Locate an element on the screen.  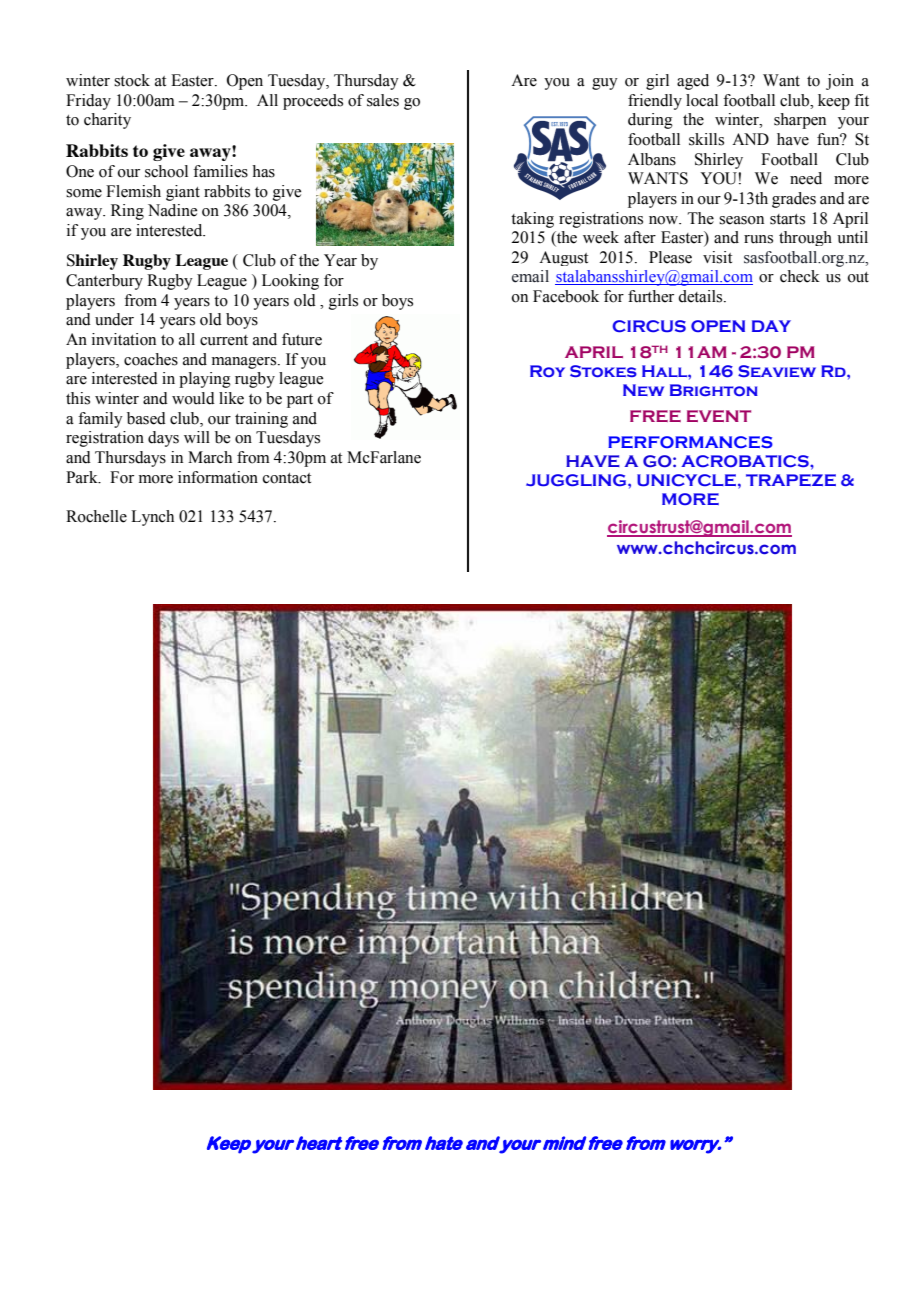
sales is located at coordinates (383, 100).
